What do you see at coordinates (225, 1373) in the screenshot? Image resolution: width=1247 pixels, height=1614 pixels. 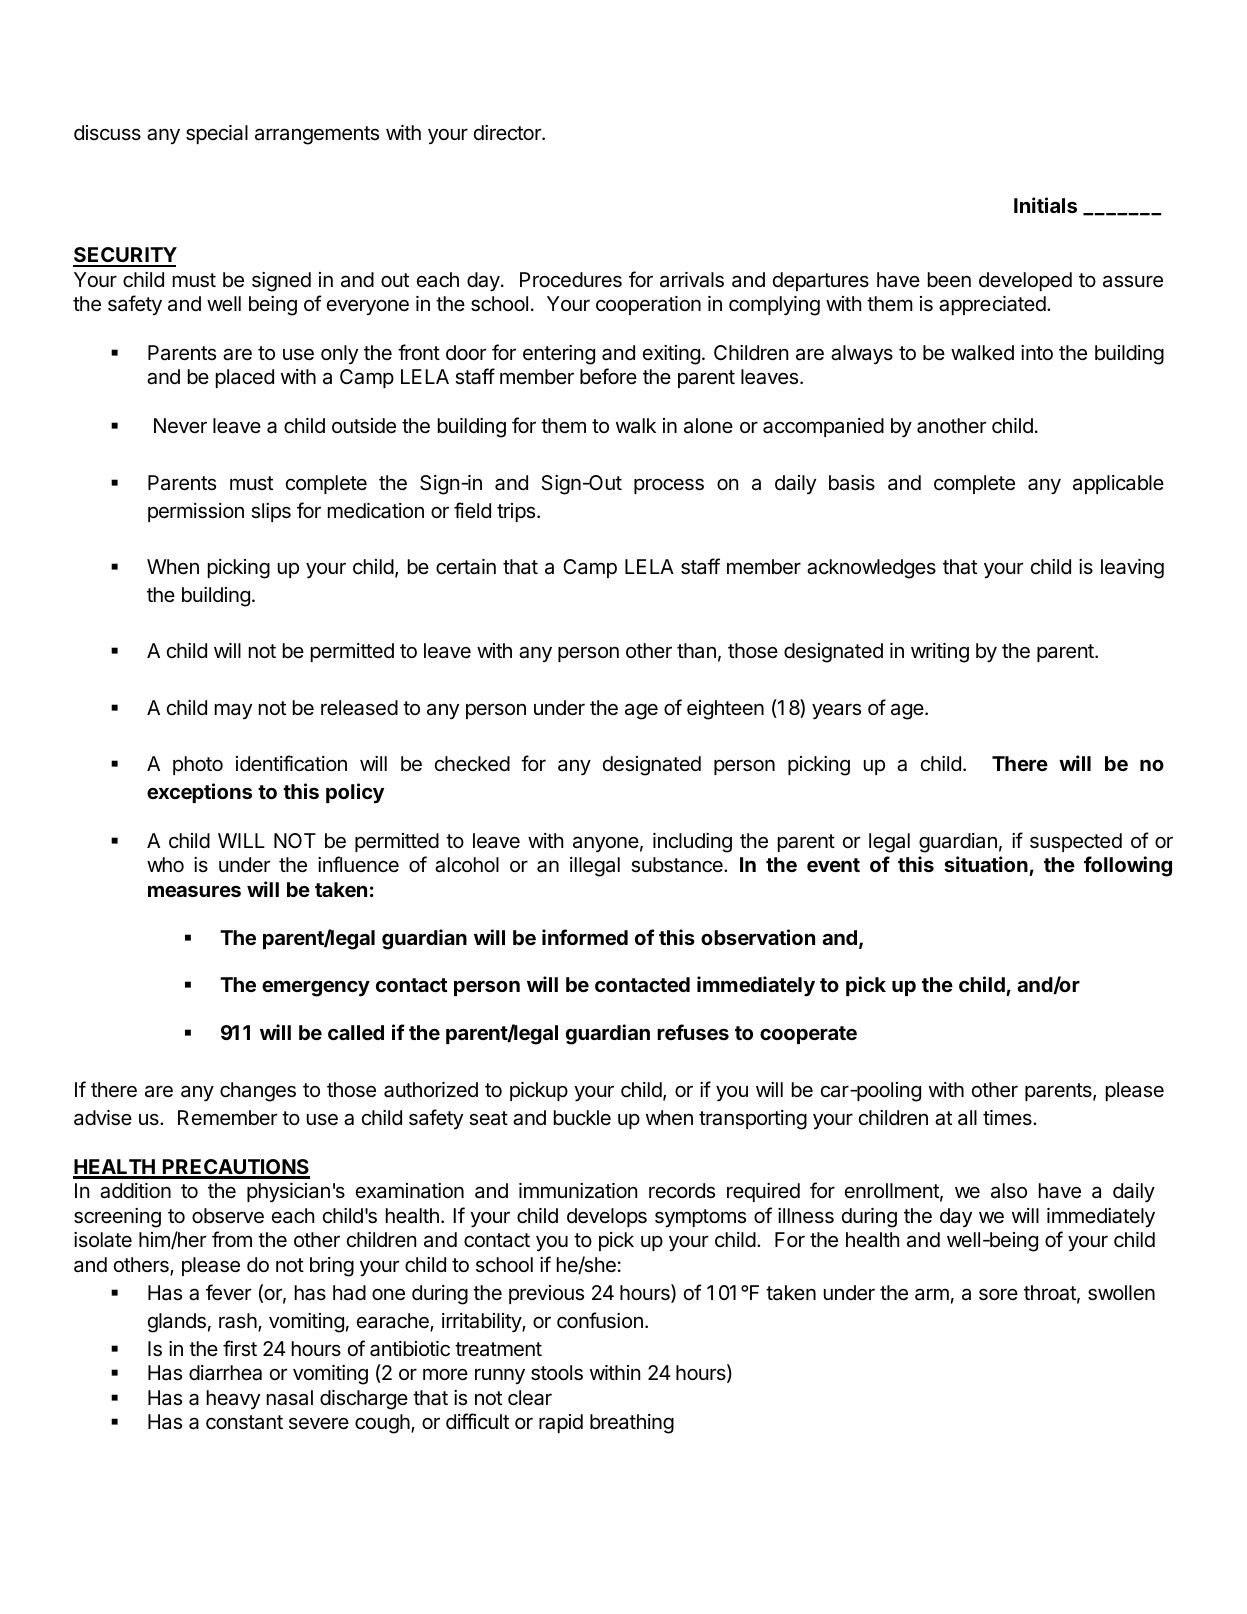 I see `diarrhea` at bounding box center [225, 1373].
